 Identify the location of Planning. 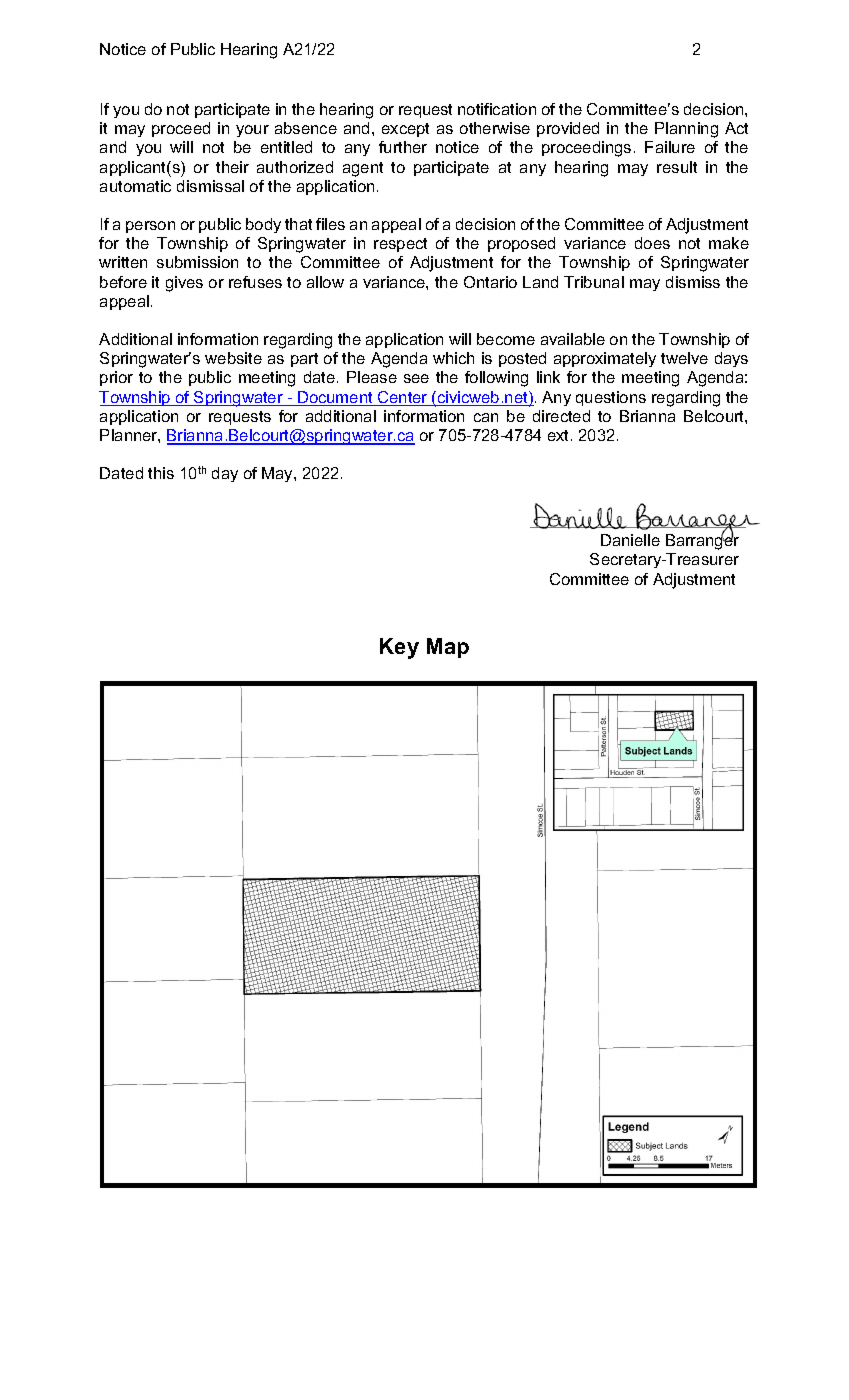
(686, 130).
